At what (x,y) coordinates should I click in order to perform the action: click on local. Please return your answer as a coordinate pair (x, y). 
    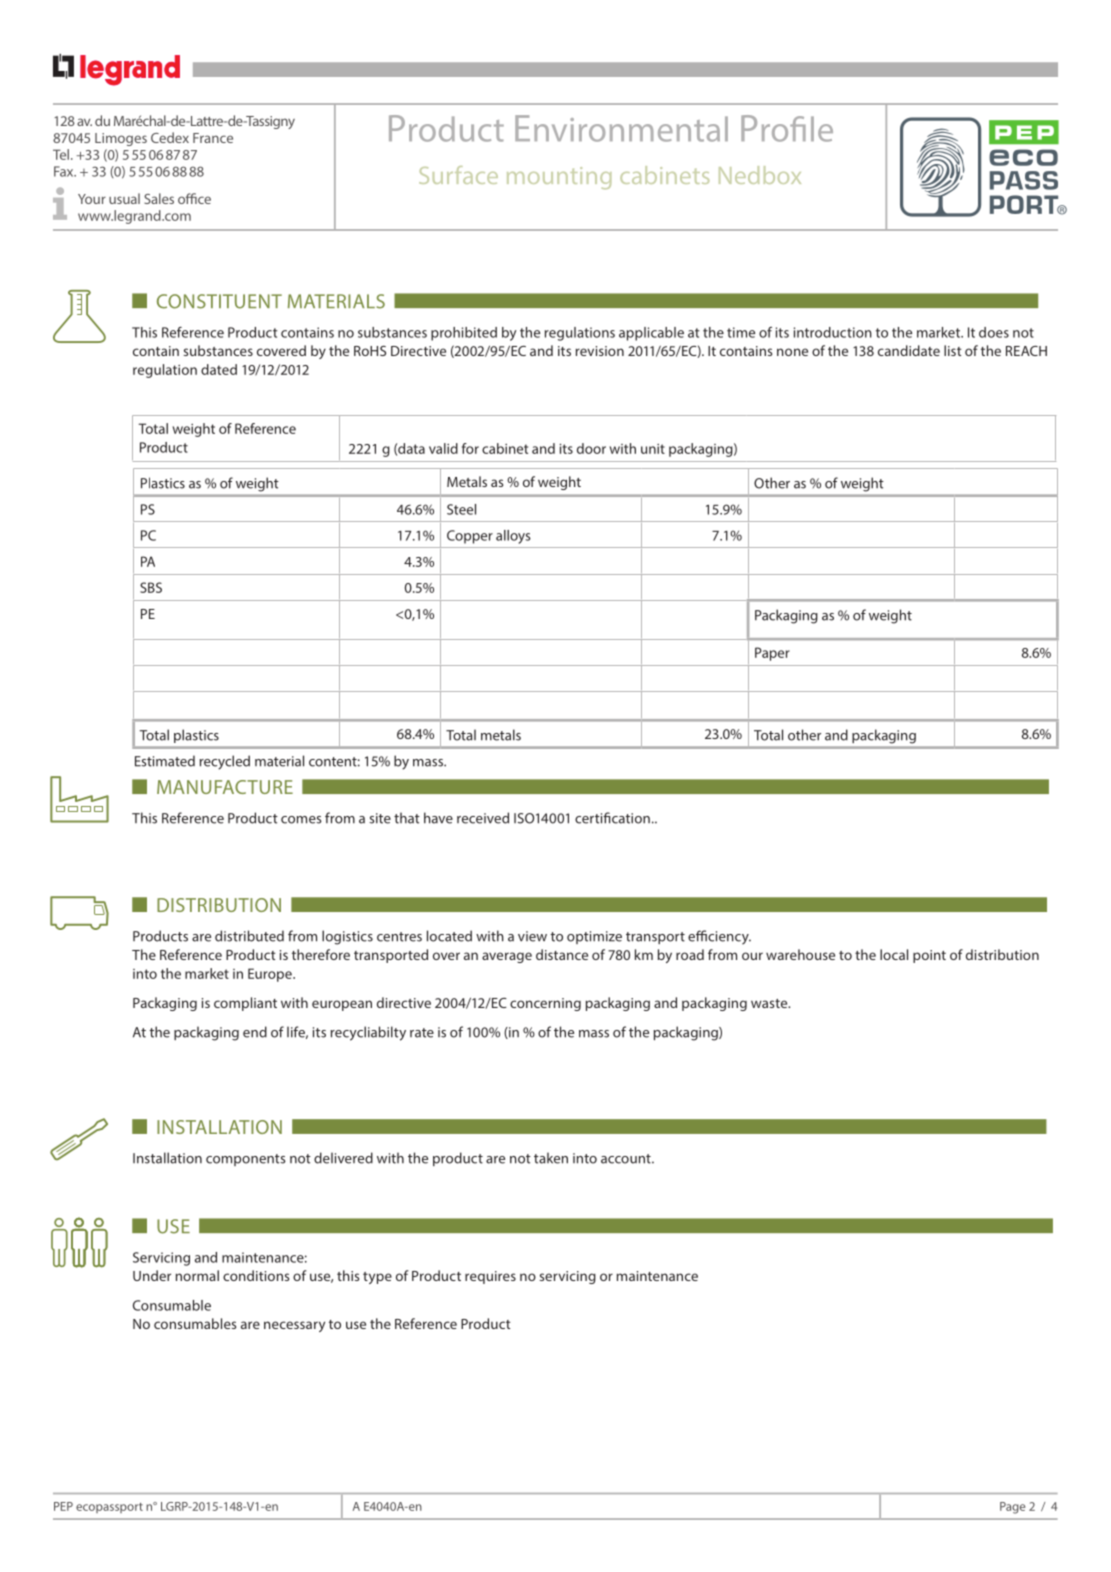
    Looking at the image, I should click on (894, 954).
